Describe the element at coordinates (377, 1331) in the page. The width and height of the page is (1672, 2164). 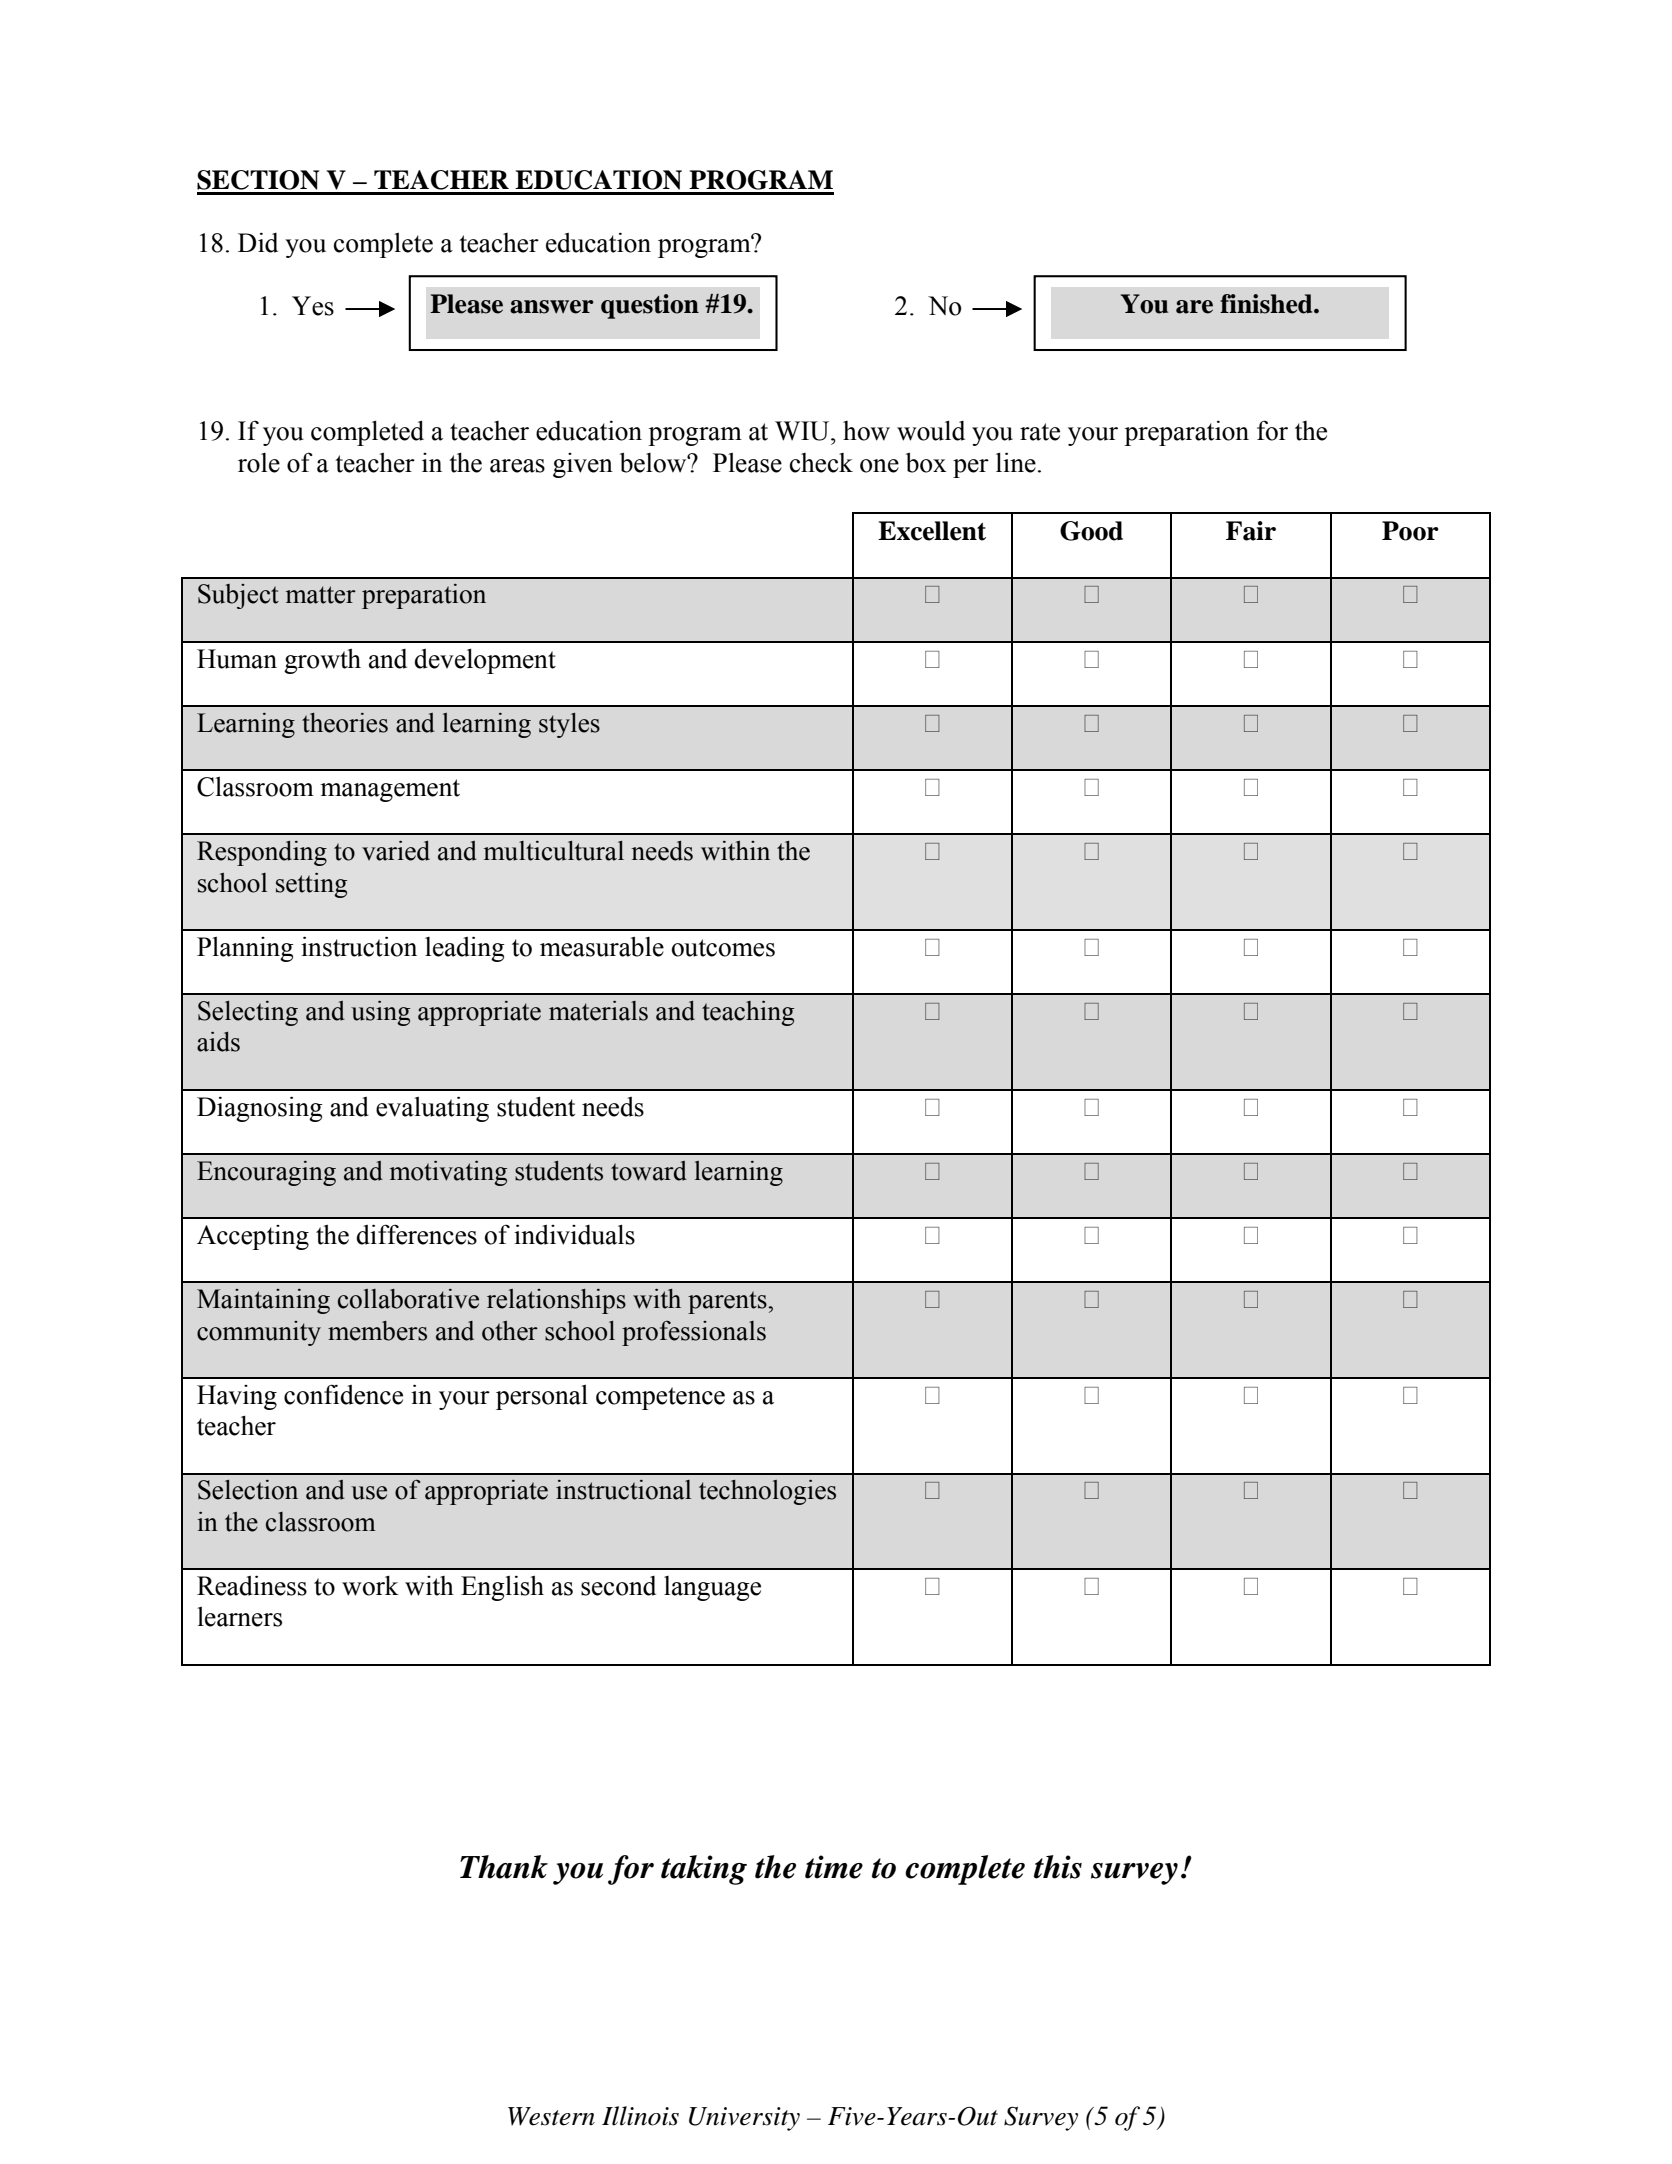
I see `members` at that location.
